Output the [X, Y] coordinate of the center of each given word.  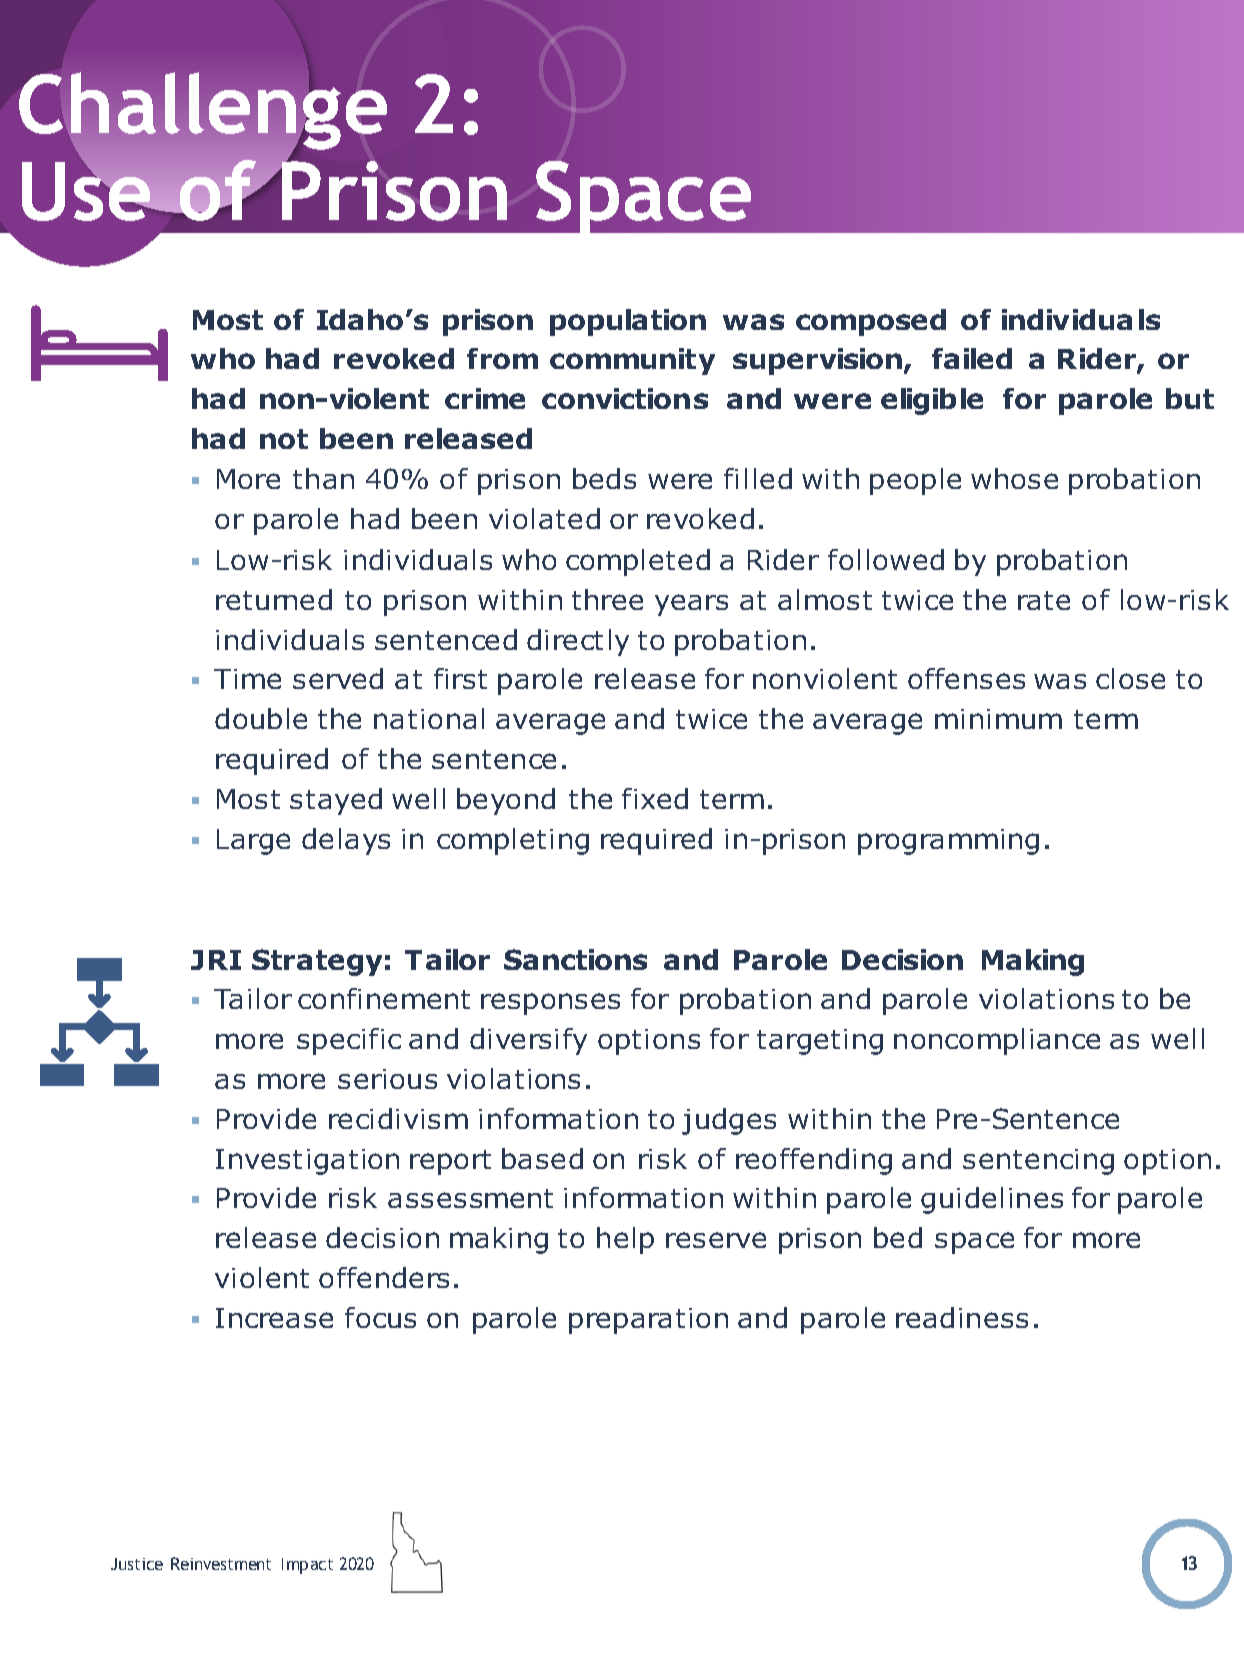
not [284, 439]
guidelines [992, 1200]
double [261, 718]
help [625, 1240]
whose [1014, 478]
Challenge [203, 112]
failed [972, 358]
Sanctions [575, 959]
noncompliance [997, 1041]
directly [578, 642]
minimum [998, 719]
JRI [216, 960]
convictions [625, 398]
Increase [274, 1318]
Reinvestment [221, 1563]
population [628, 322]
